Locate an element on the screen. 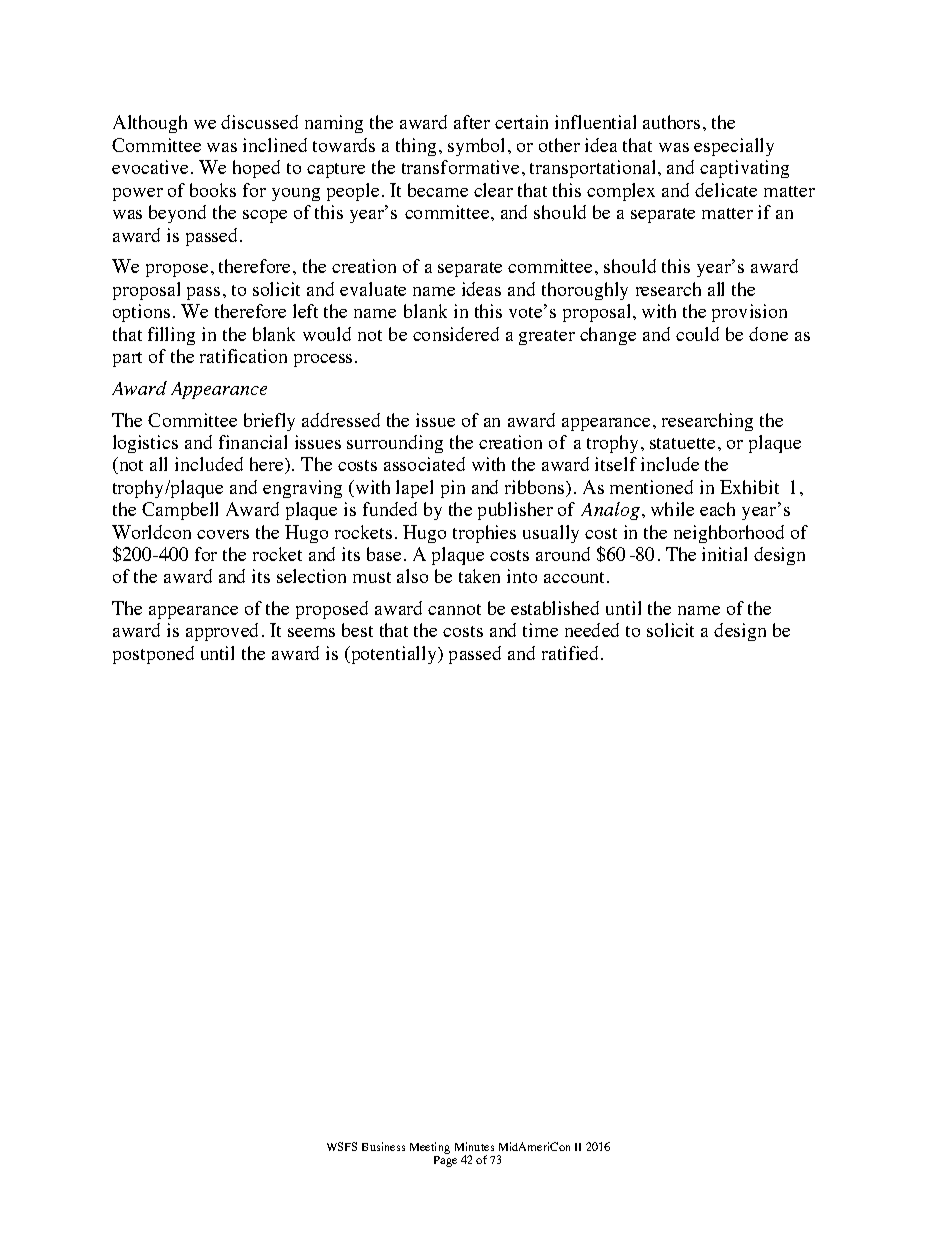  especially is located at coordinates (734, 147).
